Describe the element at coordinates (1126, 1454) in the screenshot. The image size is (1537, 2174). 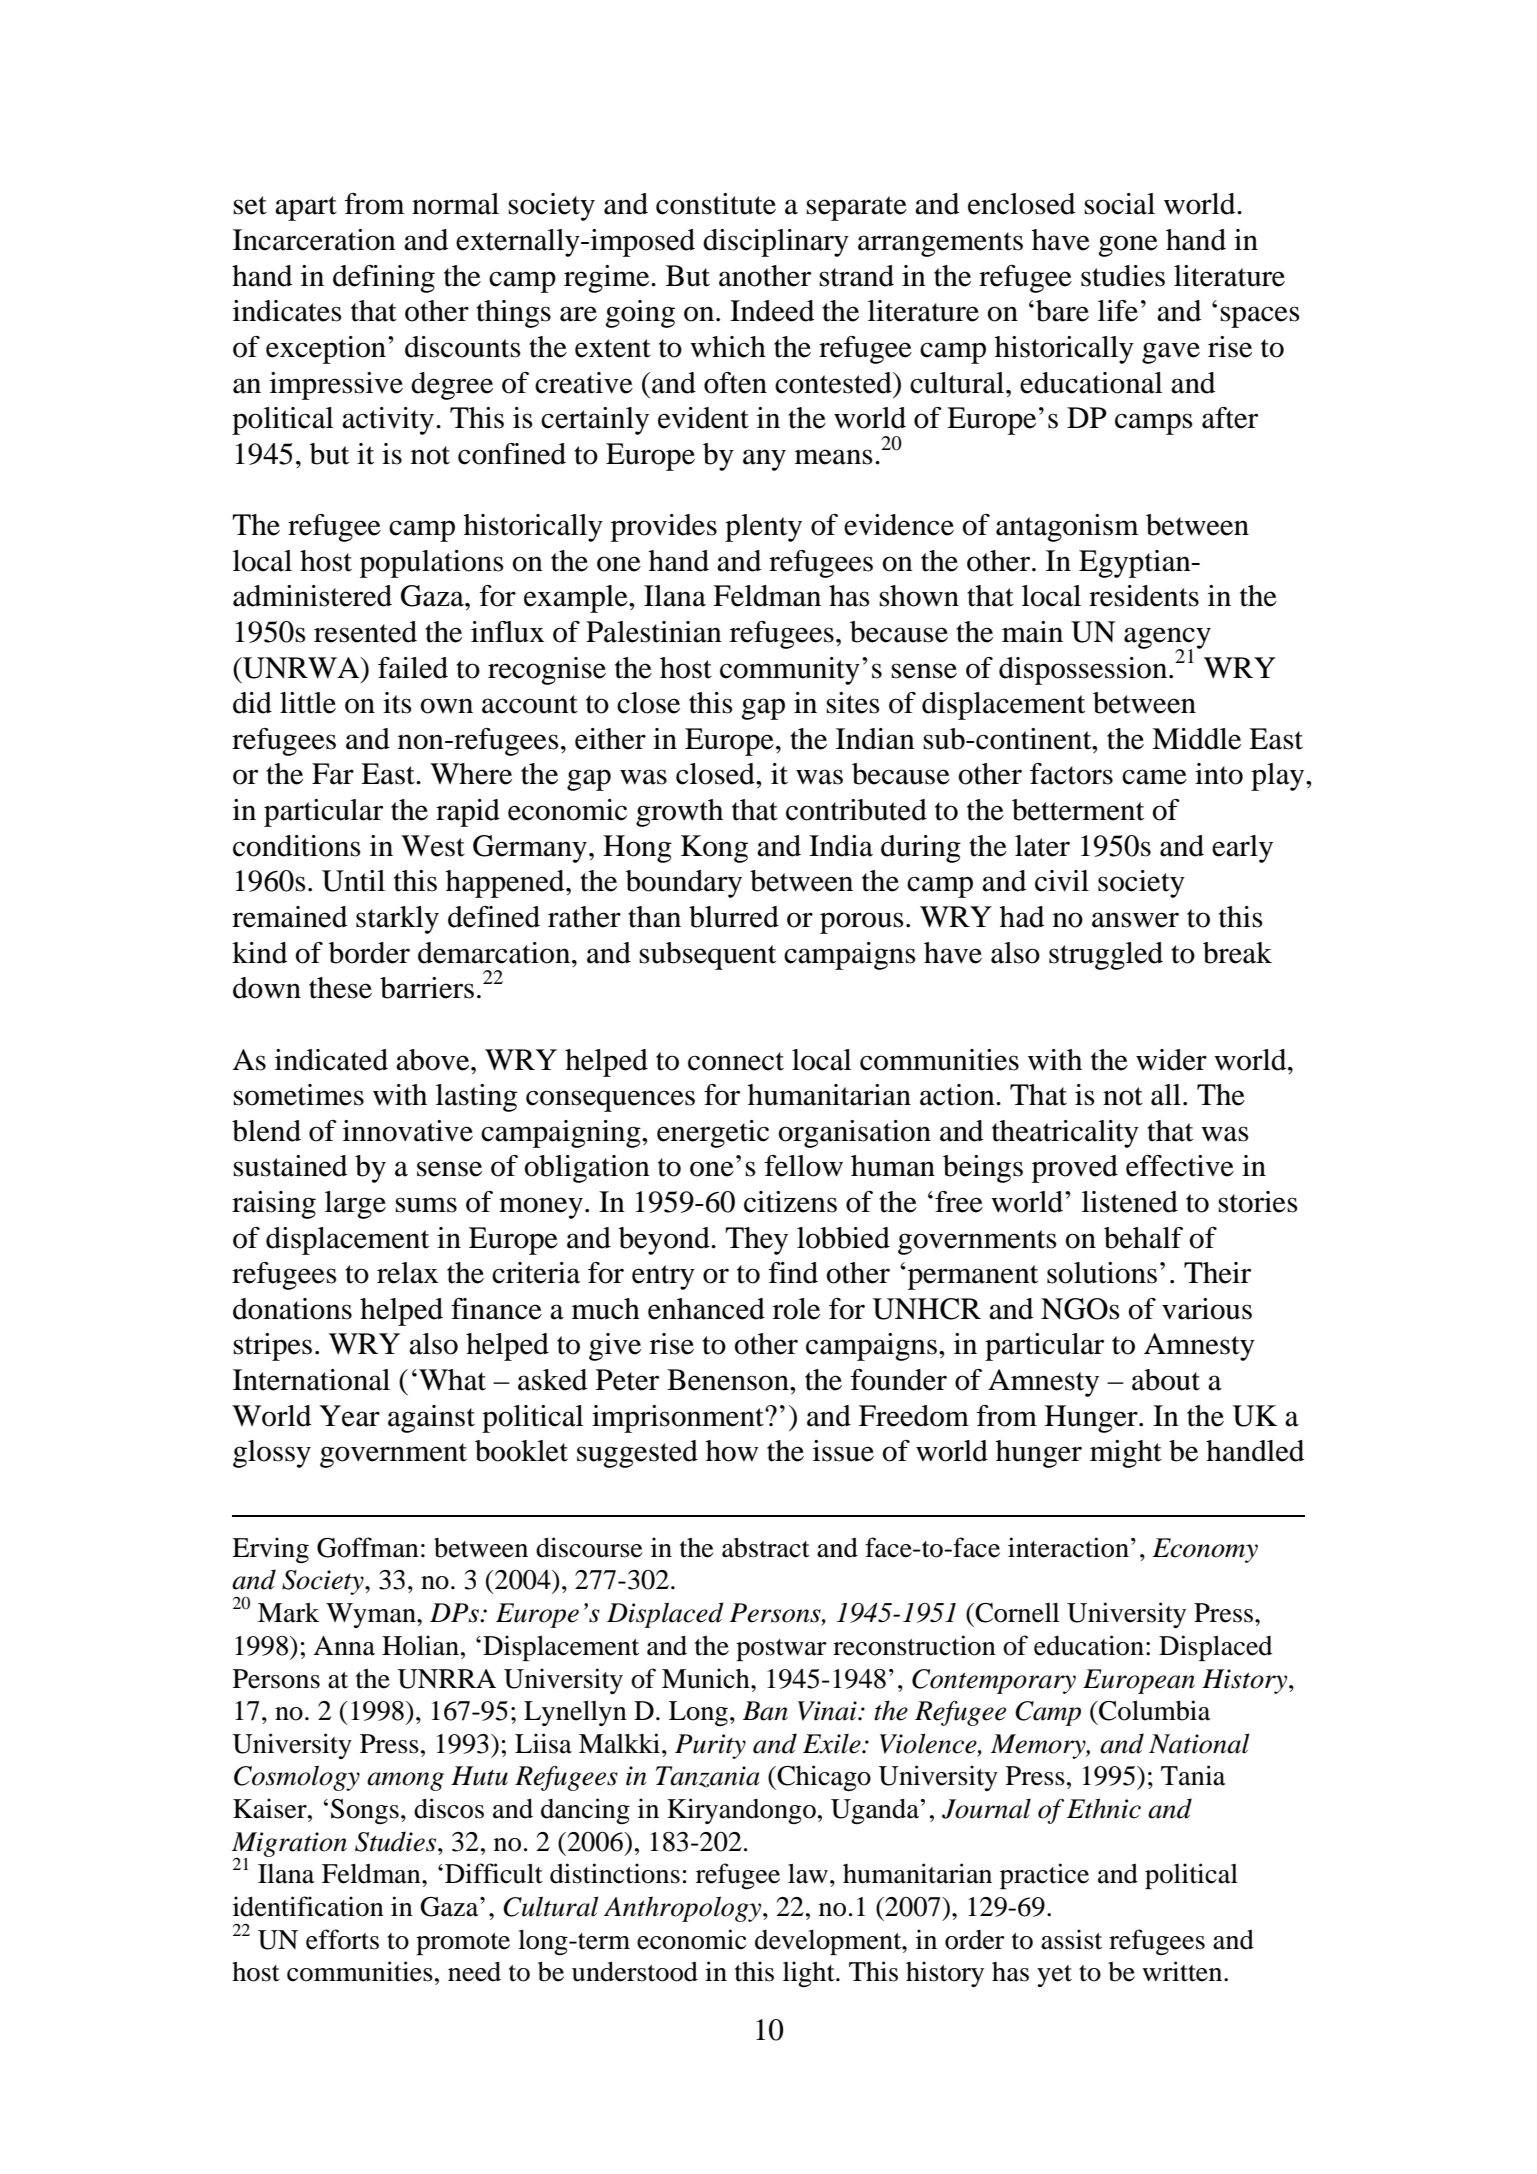
I see `might` at that location.
